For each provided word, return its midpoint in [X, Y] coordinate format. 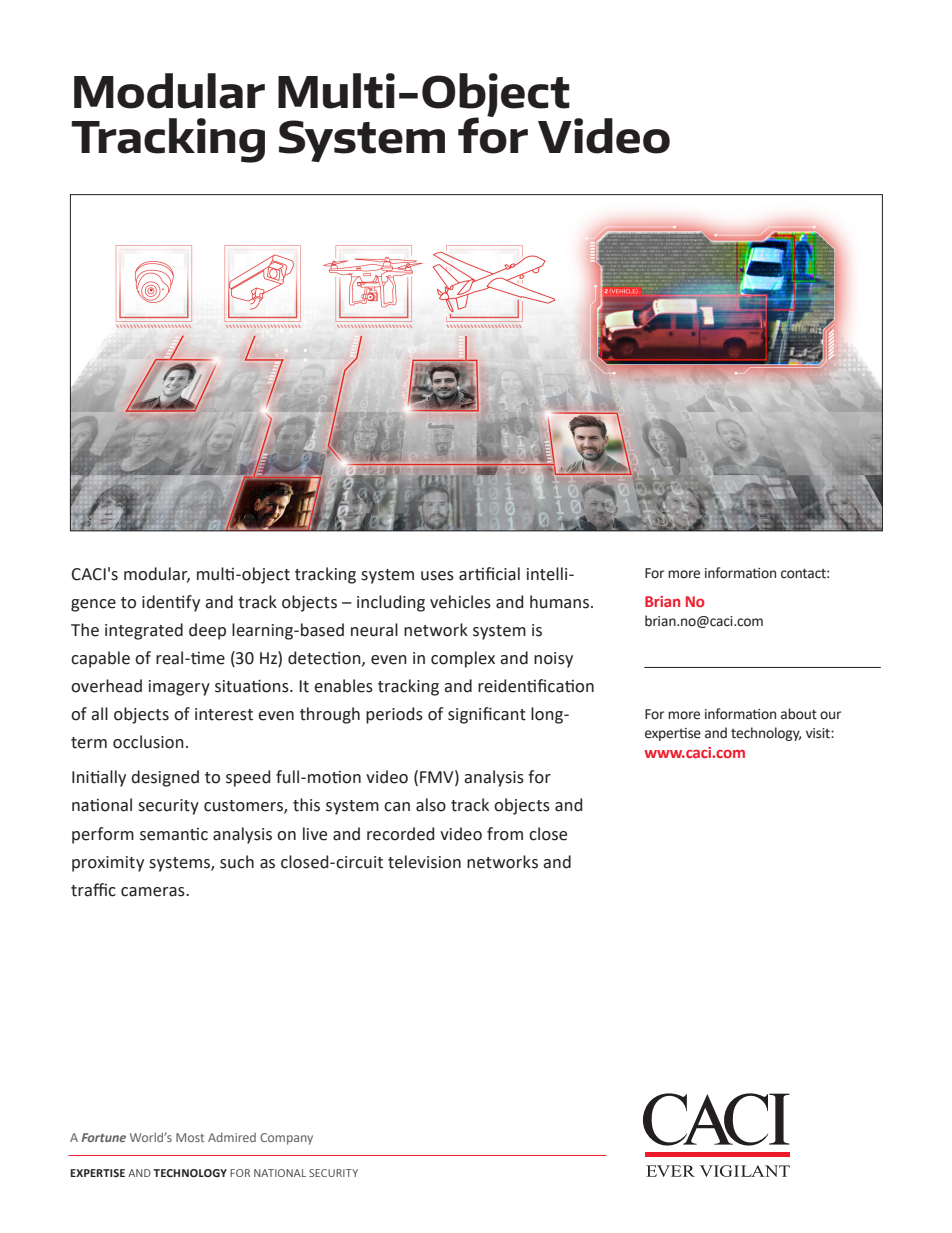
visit [819, 733]
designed [165, 778]
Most [190, 1137]
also [431, 805]
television [424, 862]
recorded [400, 834]
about [799, 714]
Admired [232, 1137]
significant [487, 715]
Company [286, 1139]
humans [559, 602]
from [505, 834]
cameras [154, 892]
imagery [179, 688]
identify [171, 603]
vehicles [460, 602]
